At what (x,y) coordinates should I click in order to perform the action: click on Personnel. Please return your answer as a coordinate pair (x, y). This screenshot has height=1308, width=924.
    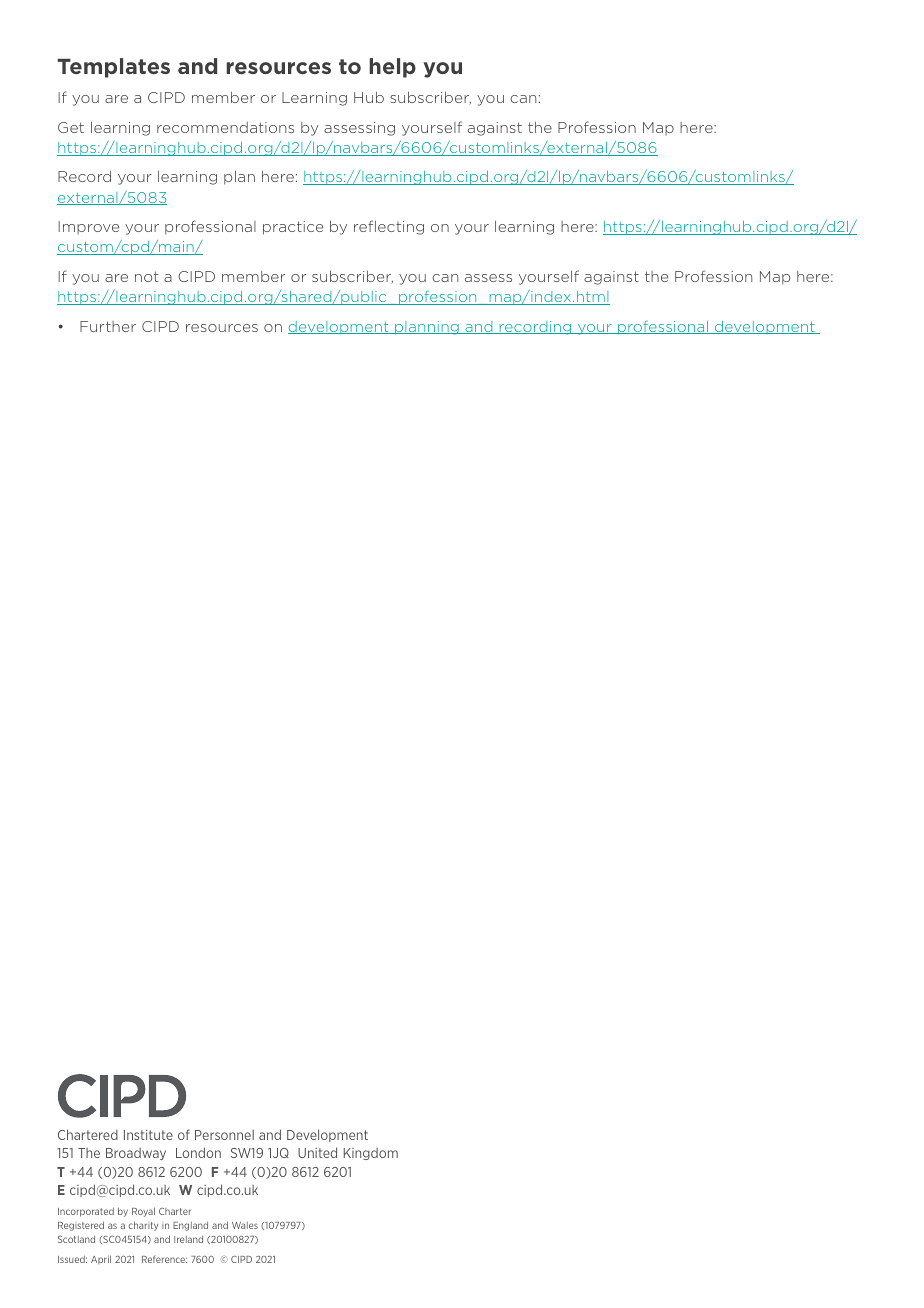
    Looking at the image, I should click on (224, 1135).
